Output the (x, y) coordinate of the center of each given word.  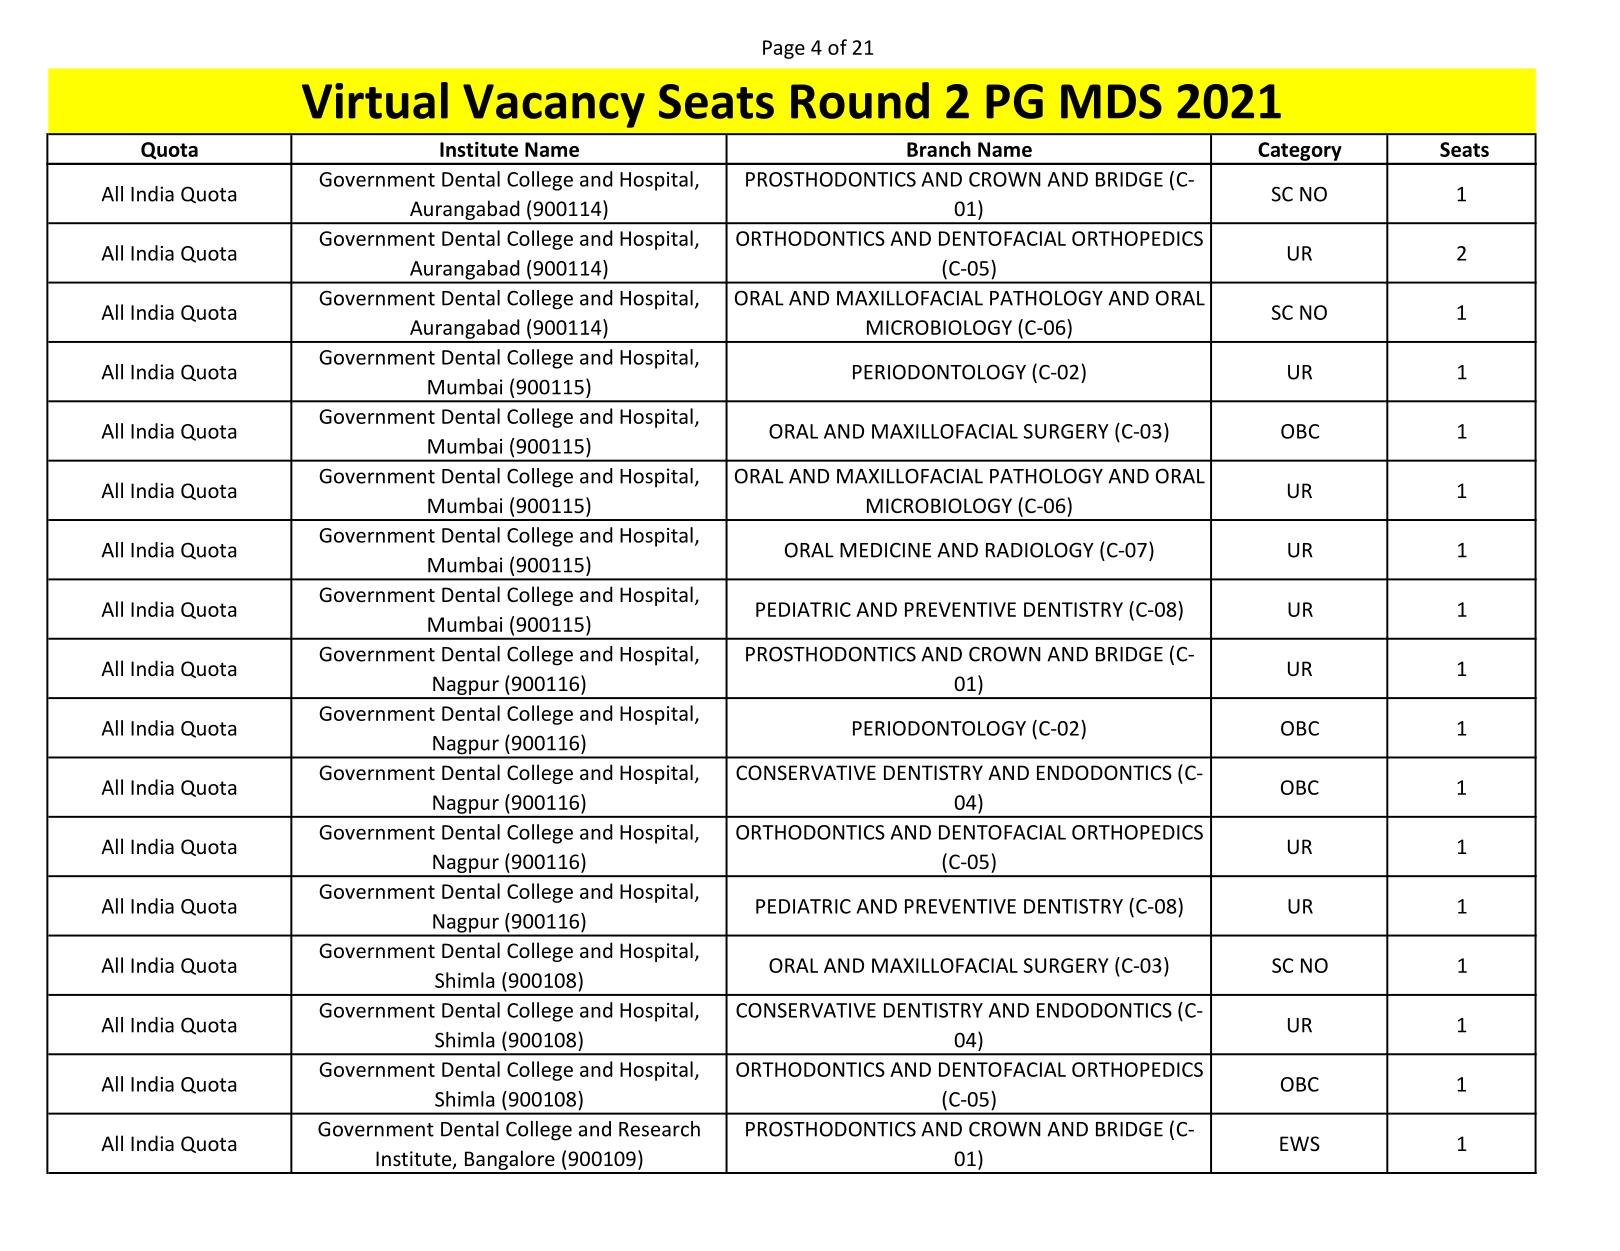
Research (659, 1129)
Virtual (375, 100)
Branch (939, 149)
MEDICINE (885, 550)
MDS (1111, 101)
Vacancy (554, 106)
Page (784, 49)
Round (860, 100)
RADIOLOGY (1040, 550)
